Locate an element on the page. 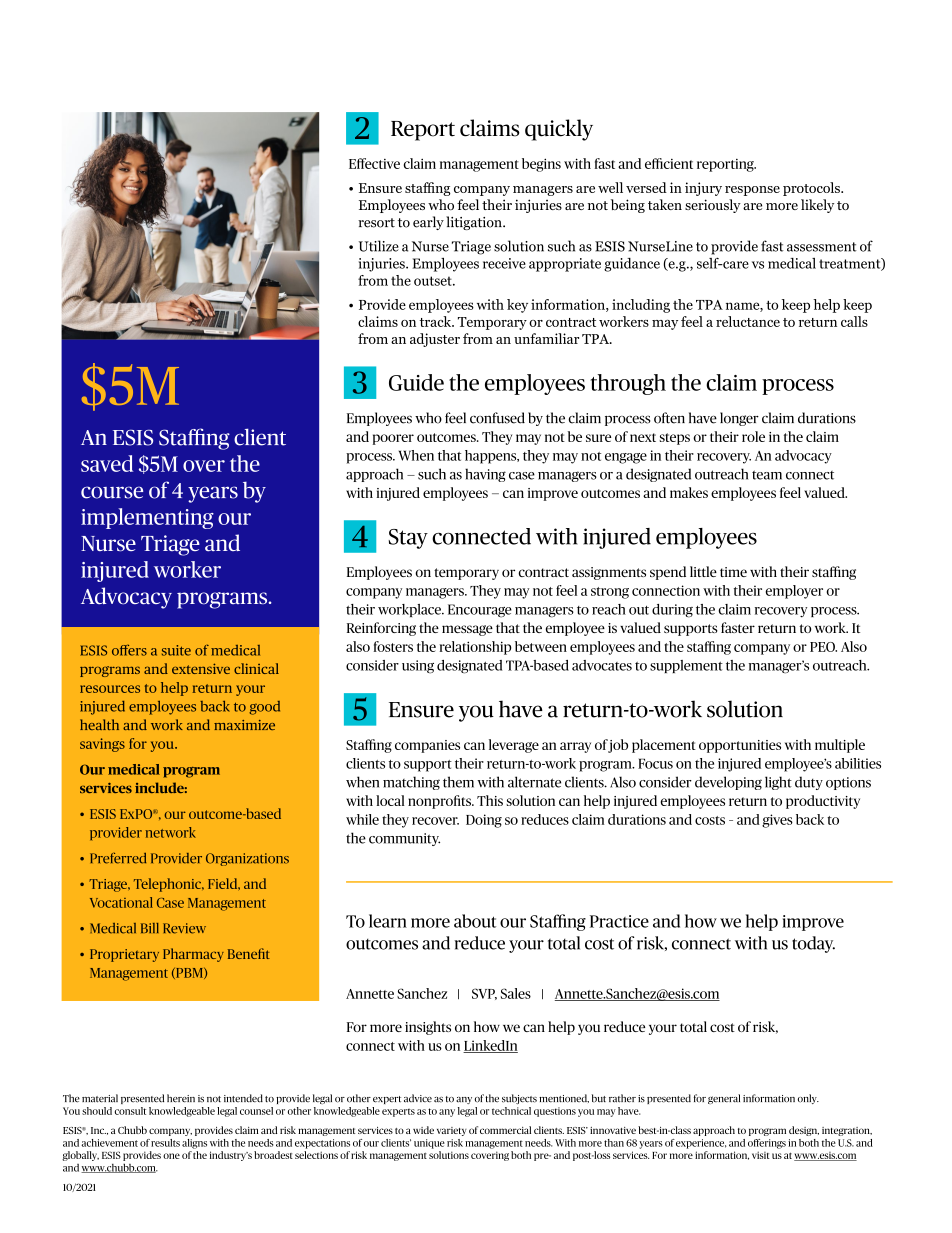 This document has width=952, height=1233. gives is located at coordinates (777, 821).
